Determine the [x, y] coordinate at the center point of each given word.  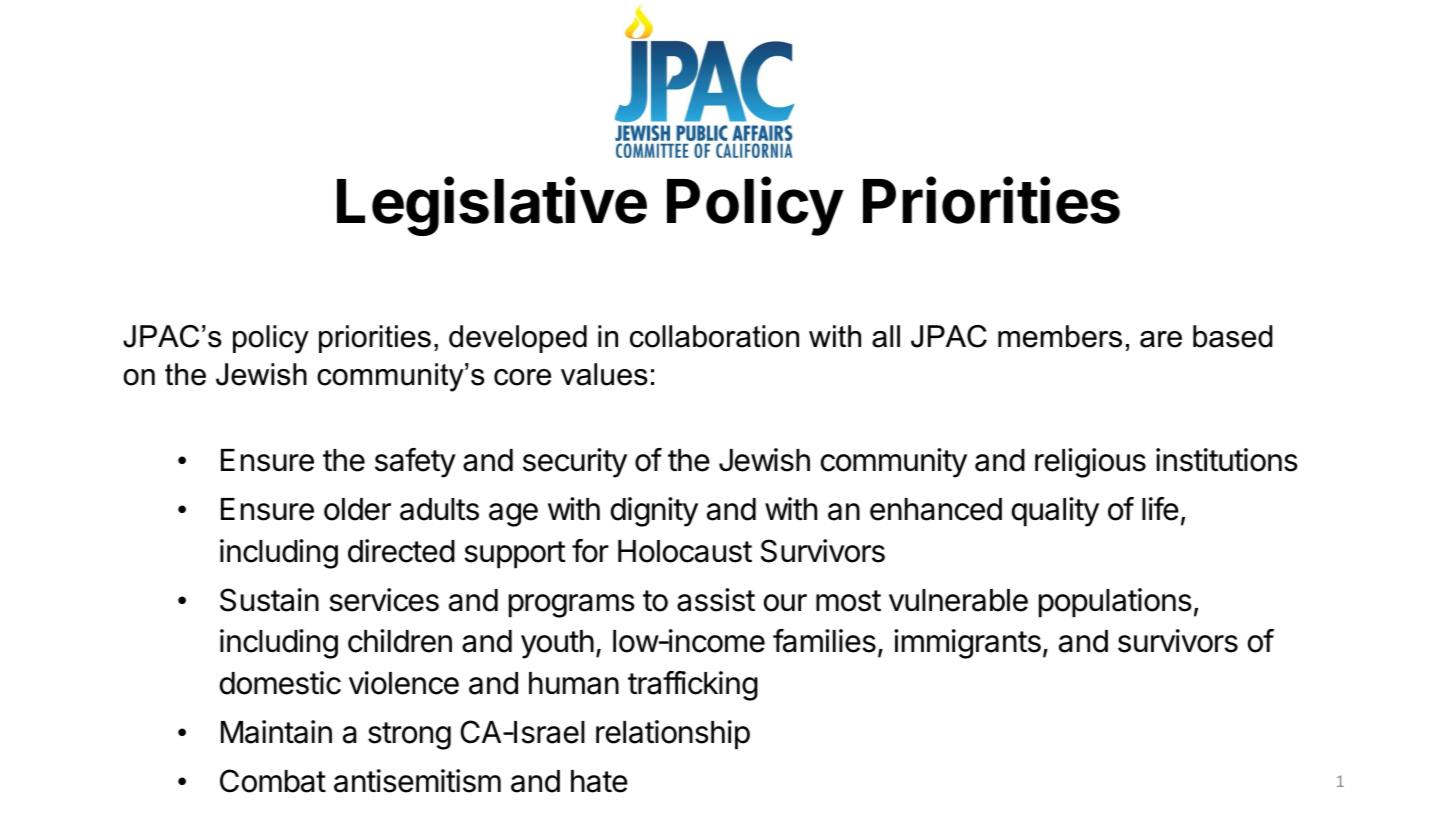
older [357, 509]
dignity [654, 512]
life [1160, 509]
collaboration [714, 336]
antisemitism [417, 781]
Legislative [492, 206]
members [1060, 336]
